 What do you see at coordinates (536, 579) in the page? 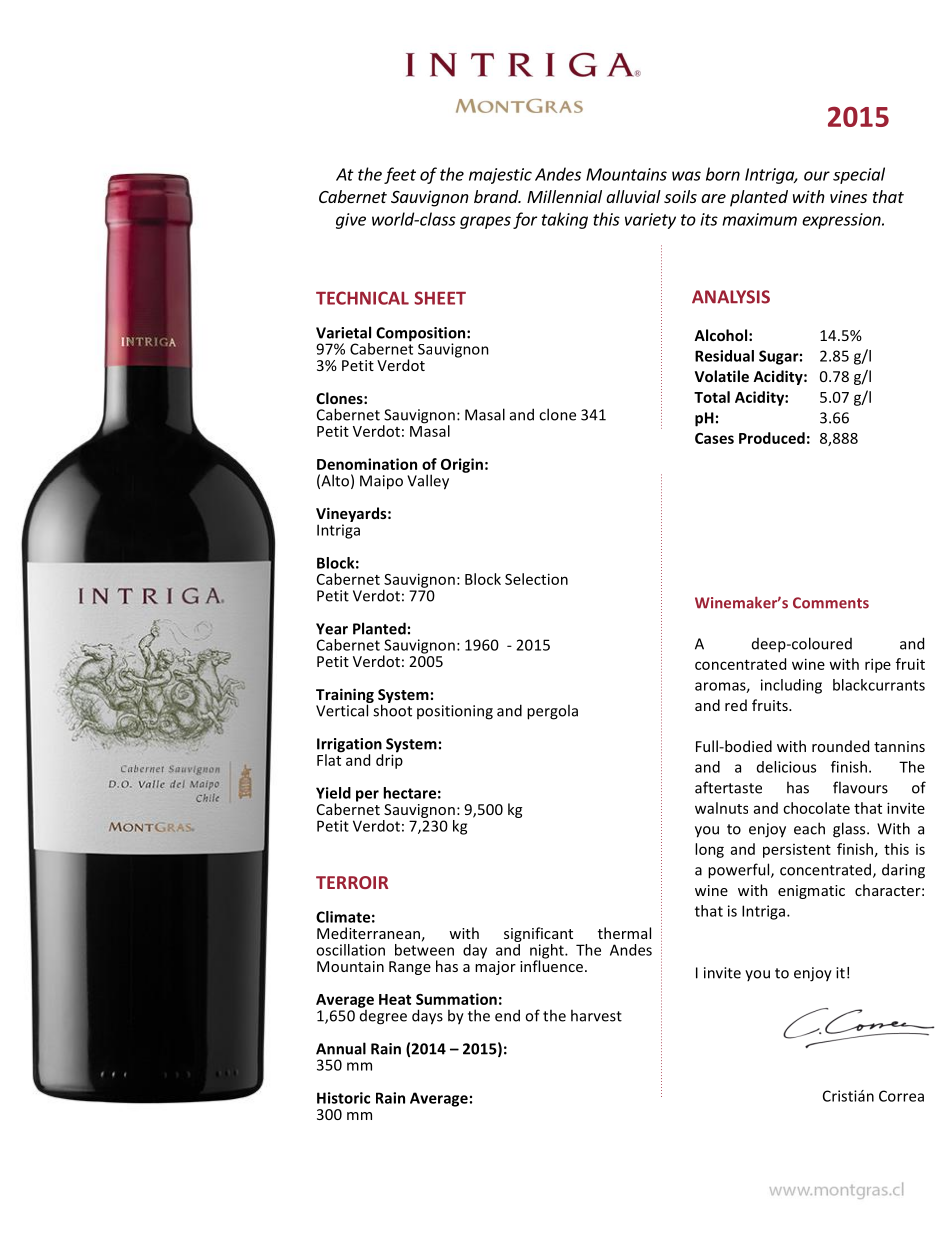
I see `Selection` at bounding box center [536, 579].
